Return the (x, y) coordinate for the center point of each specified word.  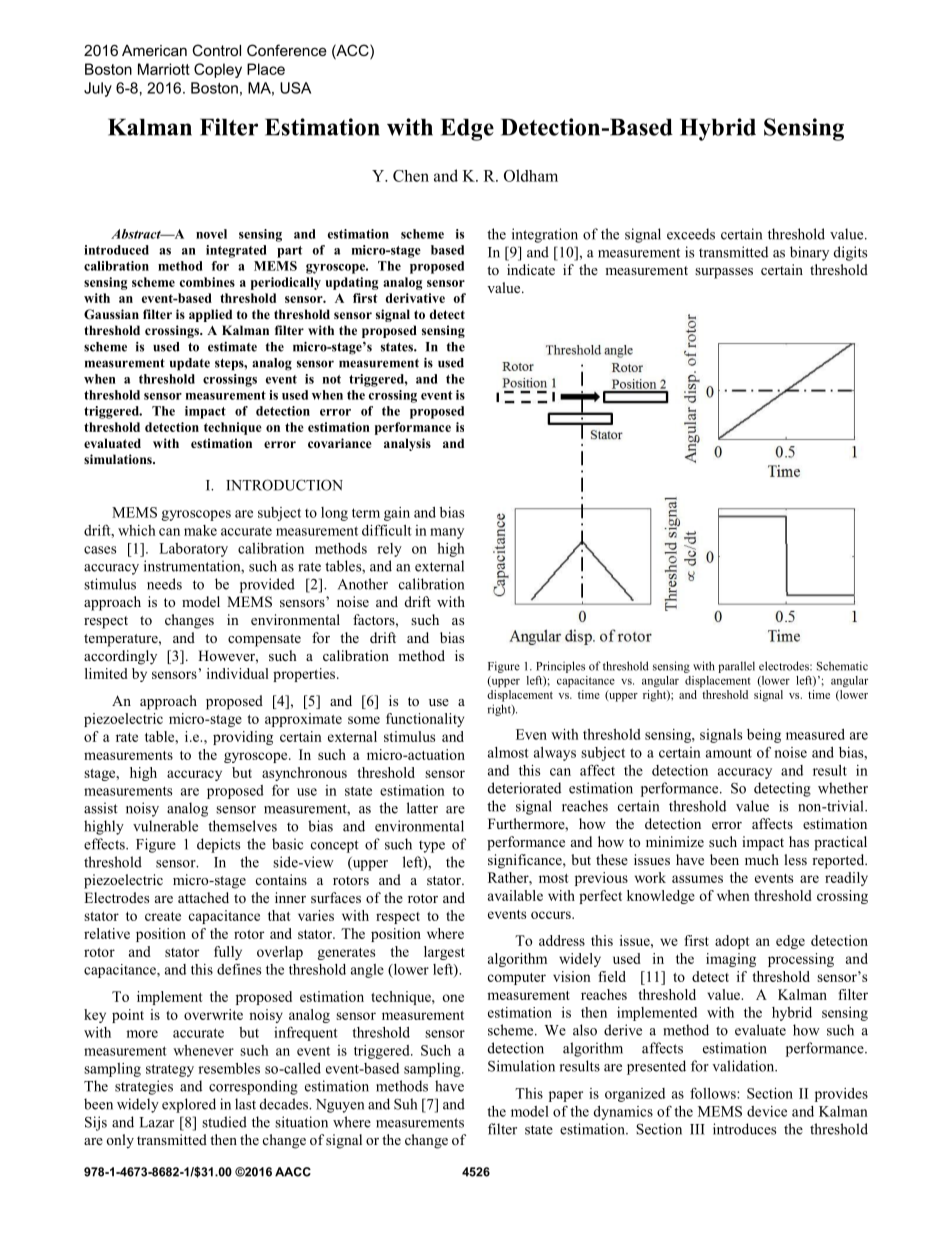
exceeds (691, 234)
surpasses (724, 273)
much (762, 859)
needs (164, 584)
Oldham (531, 175)
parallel (736, 667)
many (447, 533)
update (190, 364)
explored (189, 1105)
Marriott (164, 69)
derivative (415, 298)
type (432, 846)
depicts (218, 845)
